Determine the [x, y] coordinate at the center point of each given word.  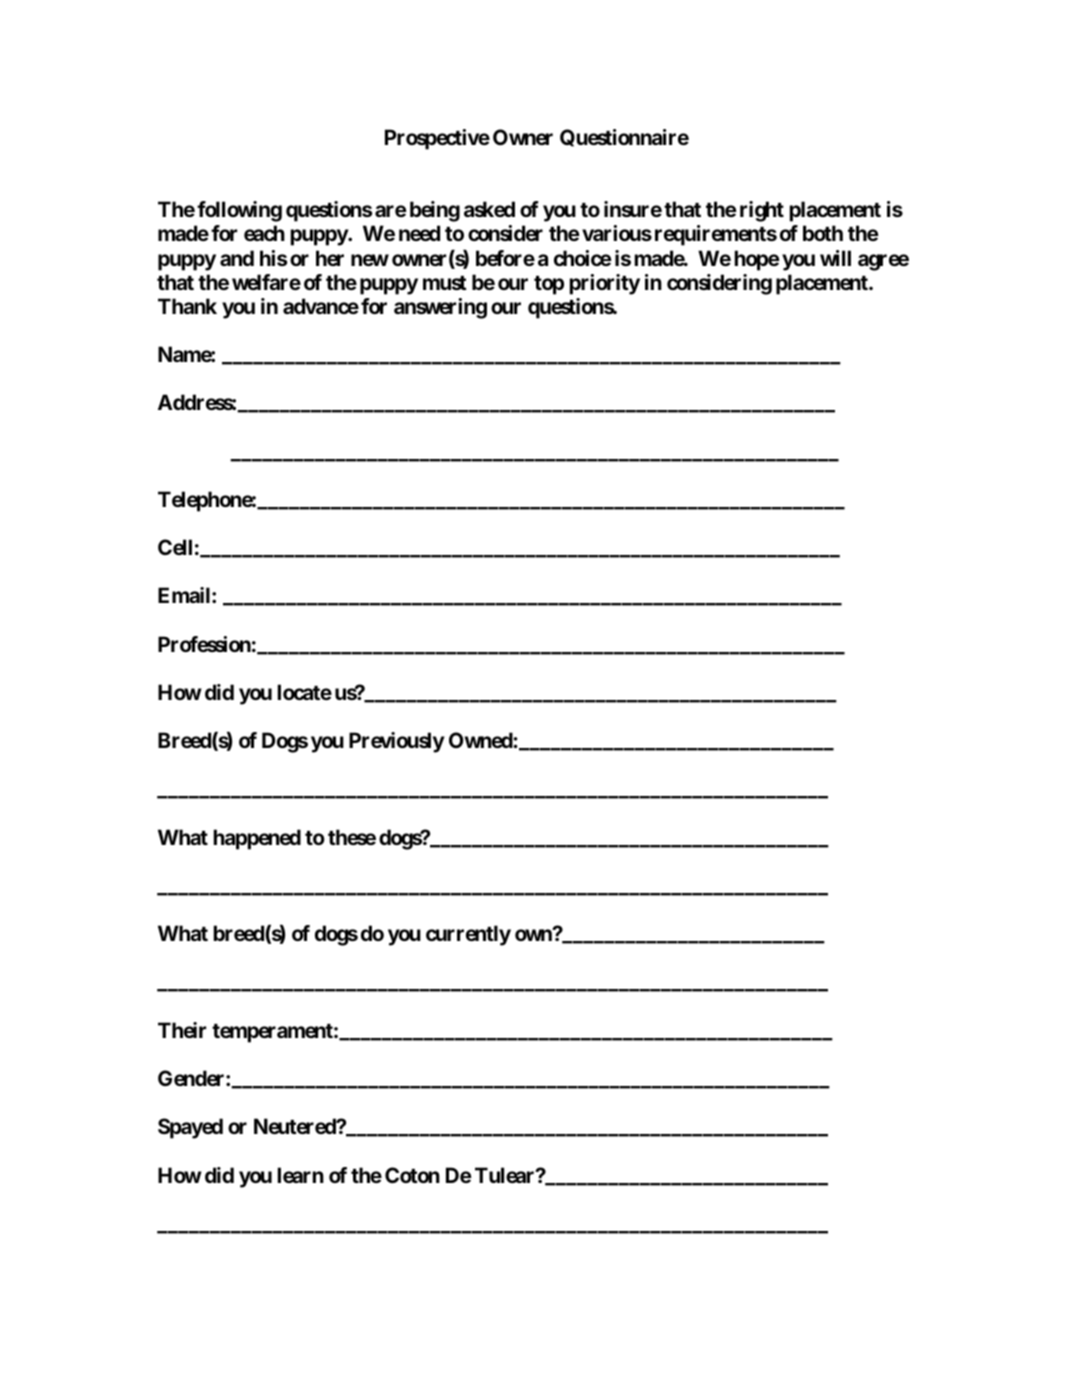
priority [605, 284]
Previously [397, 742]
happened [257, 839]
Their [182, 1030]
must [445, 283]
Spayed [190, 1128]
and [237, 258]
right [762, 211]
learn [301, 1175]
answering [440, 308]
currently [468, 935]
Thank [187, 306]
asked [489, 209]
